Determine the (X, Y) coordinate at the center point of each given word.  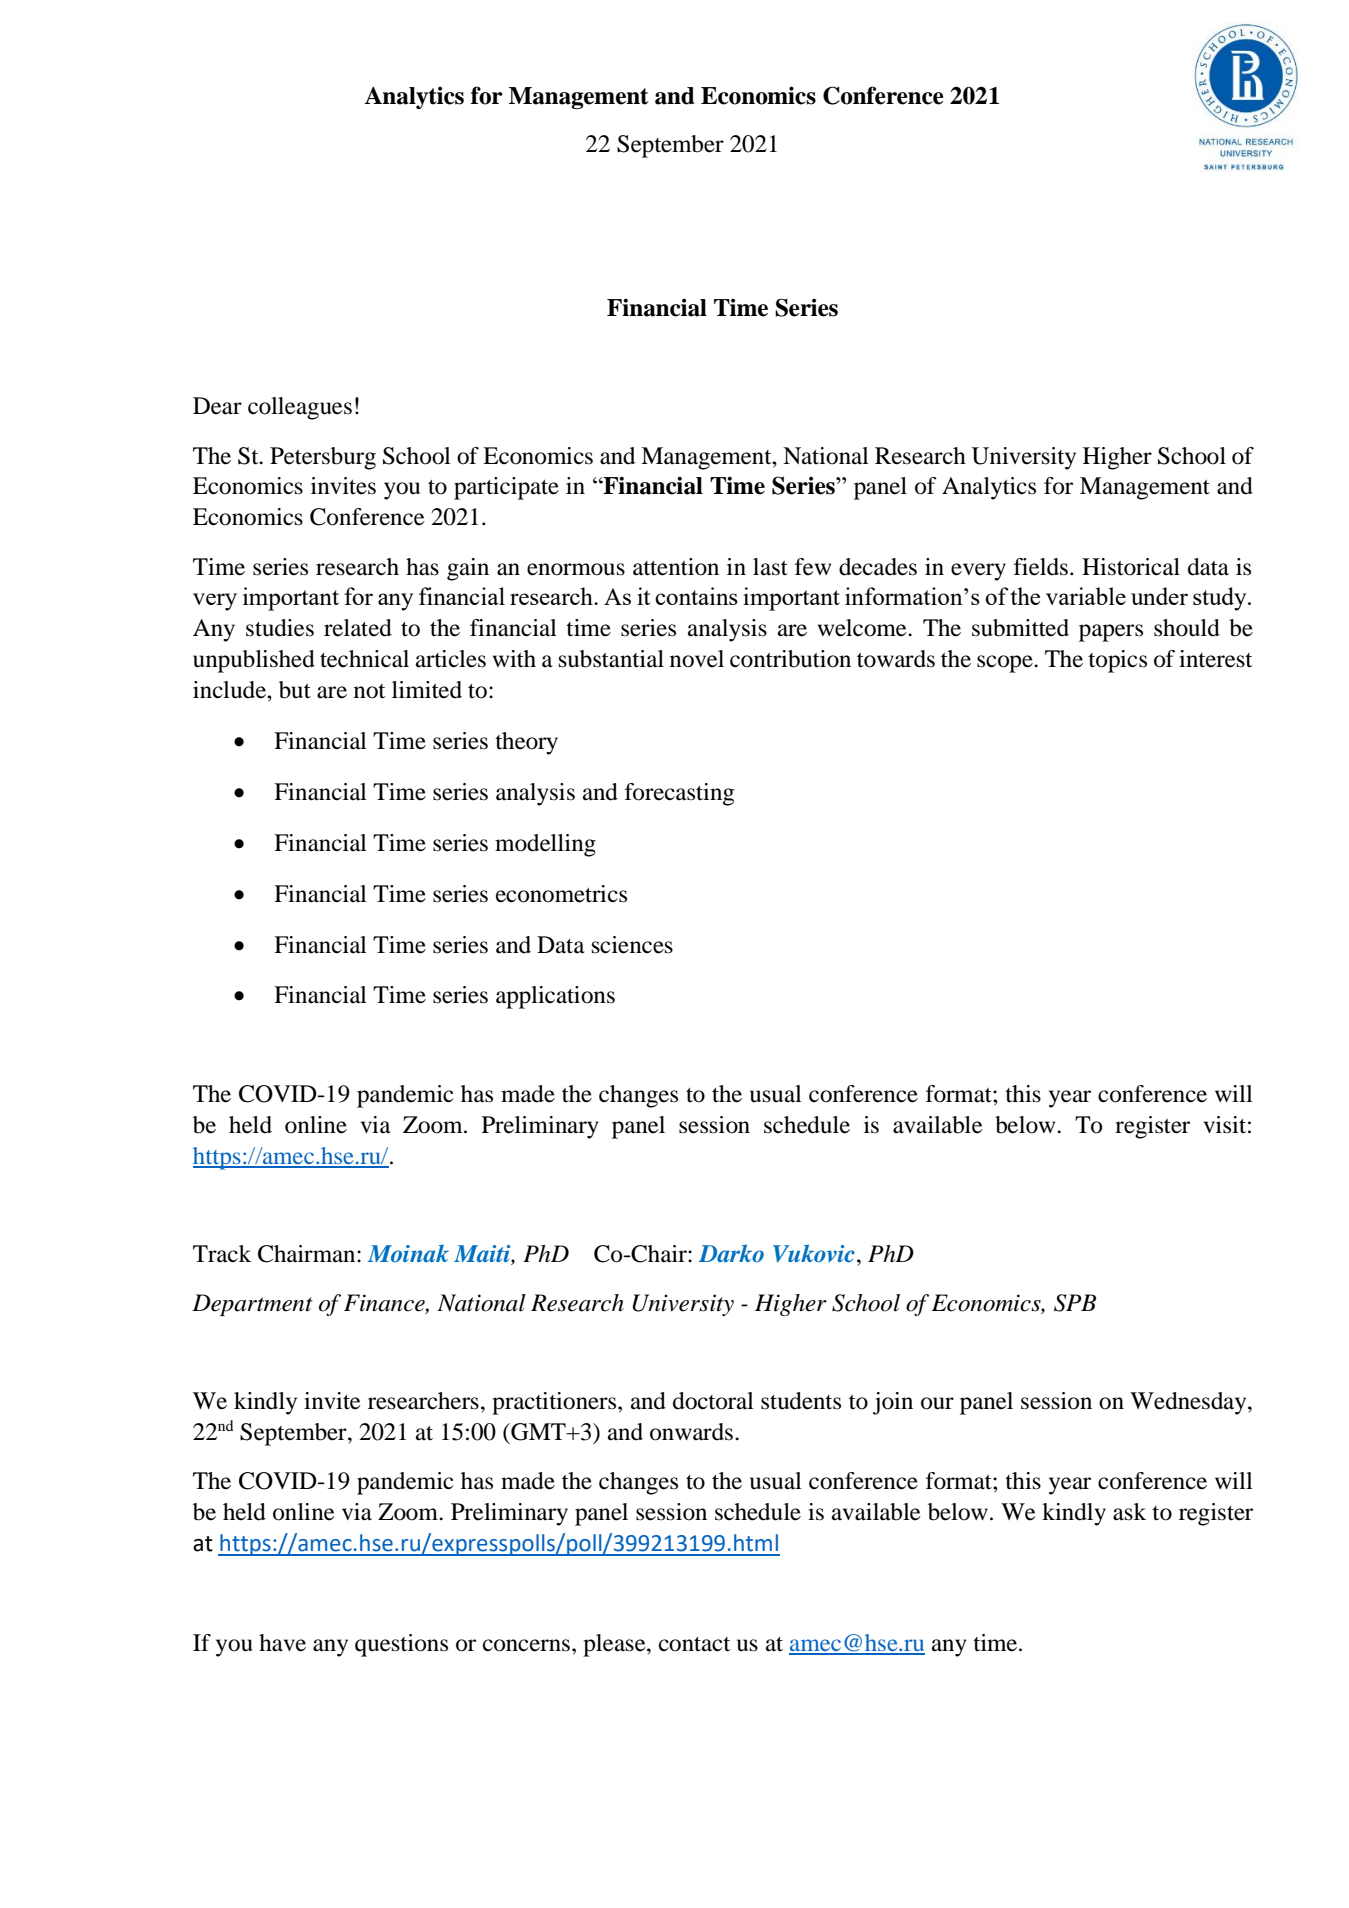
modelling (545, 845)
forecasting (679, 794)
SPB (1075, 1303)
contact (694, 1644)
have (282, 1643)
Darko (731, 1253)
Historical (1131, 567)
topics (1117, 661)
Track (222, 1254)
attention (676, 567)
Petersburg (323, 458)
